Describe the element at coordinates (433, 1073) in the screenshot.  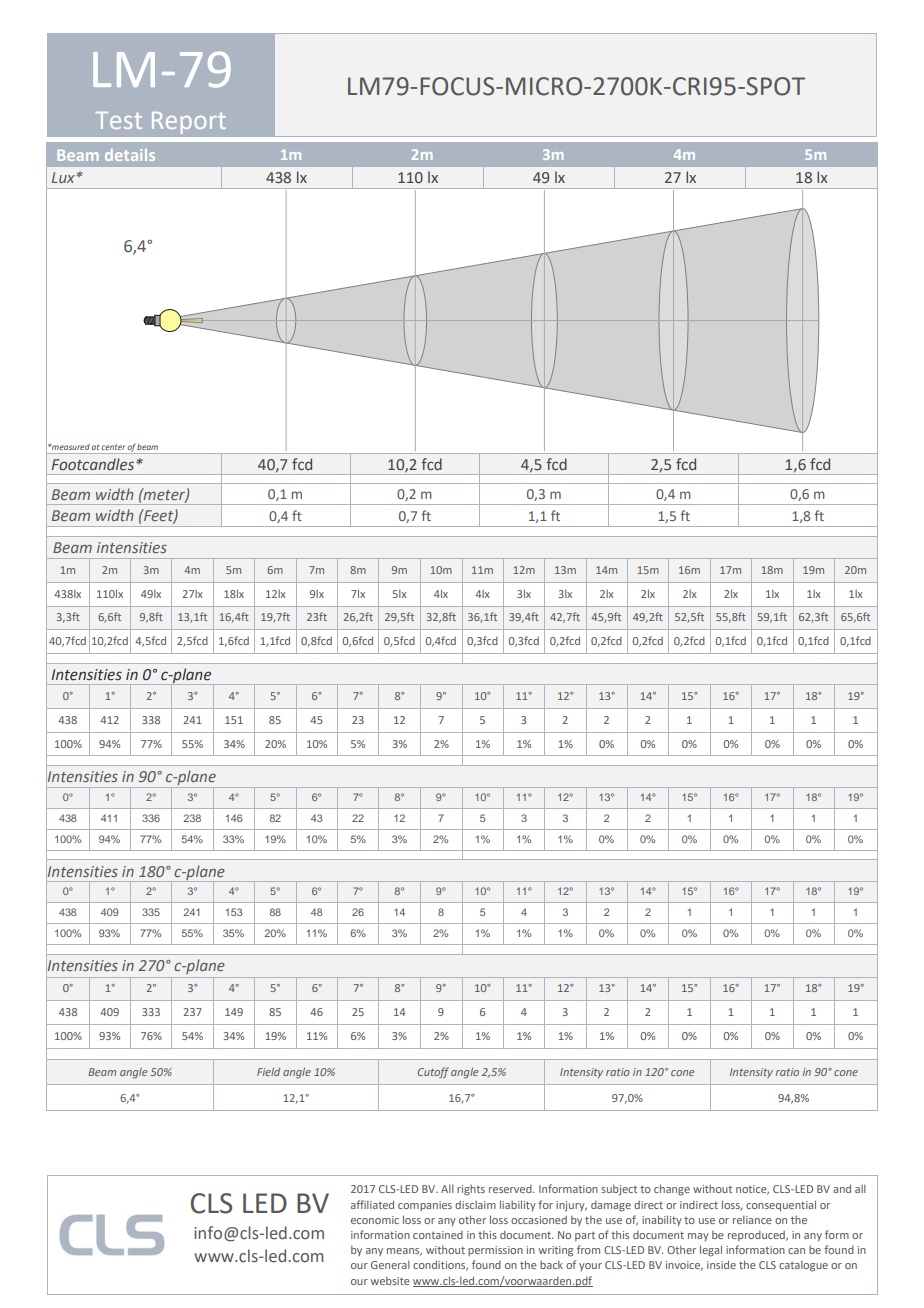
I see `Cutoff` at that location.
